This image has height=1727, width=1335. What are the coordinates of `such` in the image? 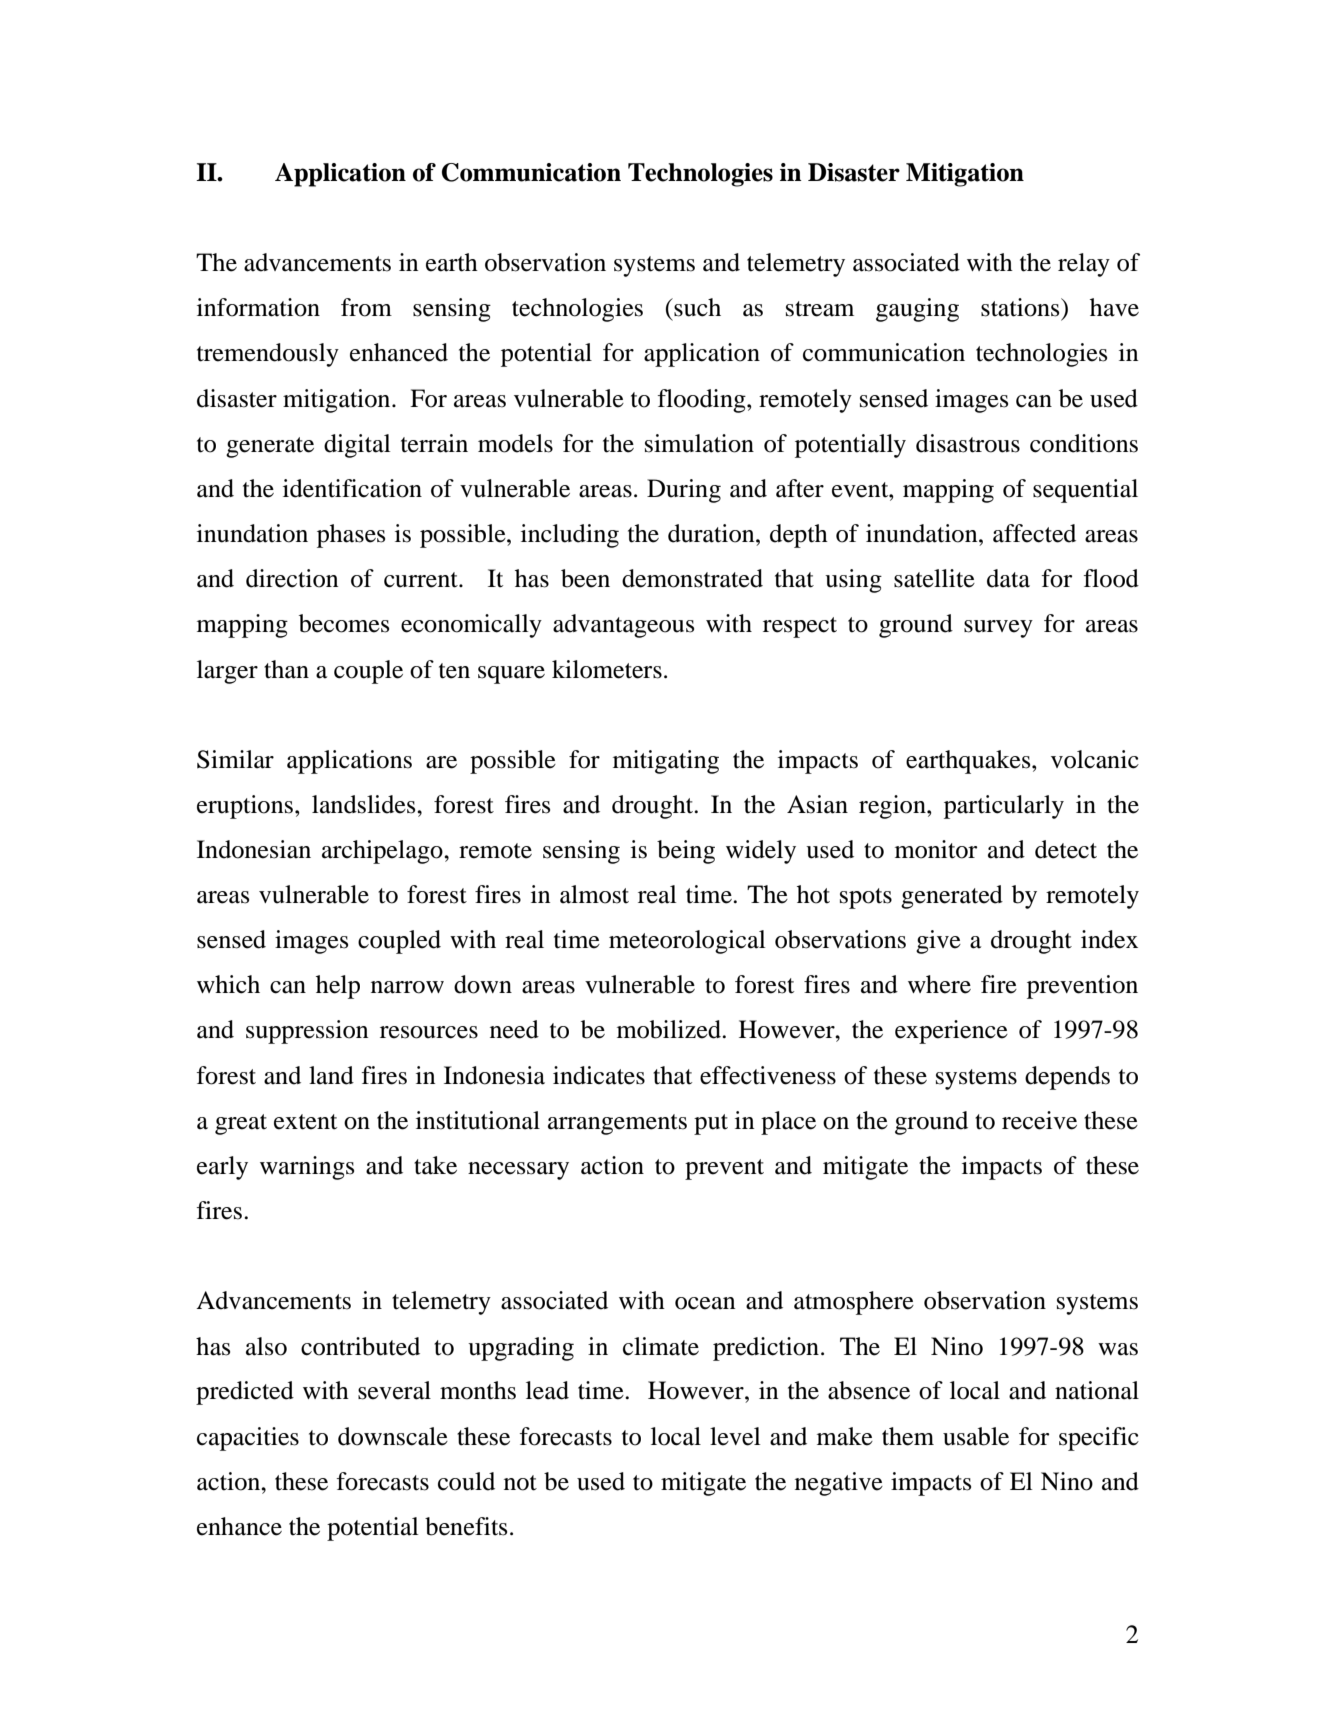 It's located at (696, 307).
